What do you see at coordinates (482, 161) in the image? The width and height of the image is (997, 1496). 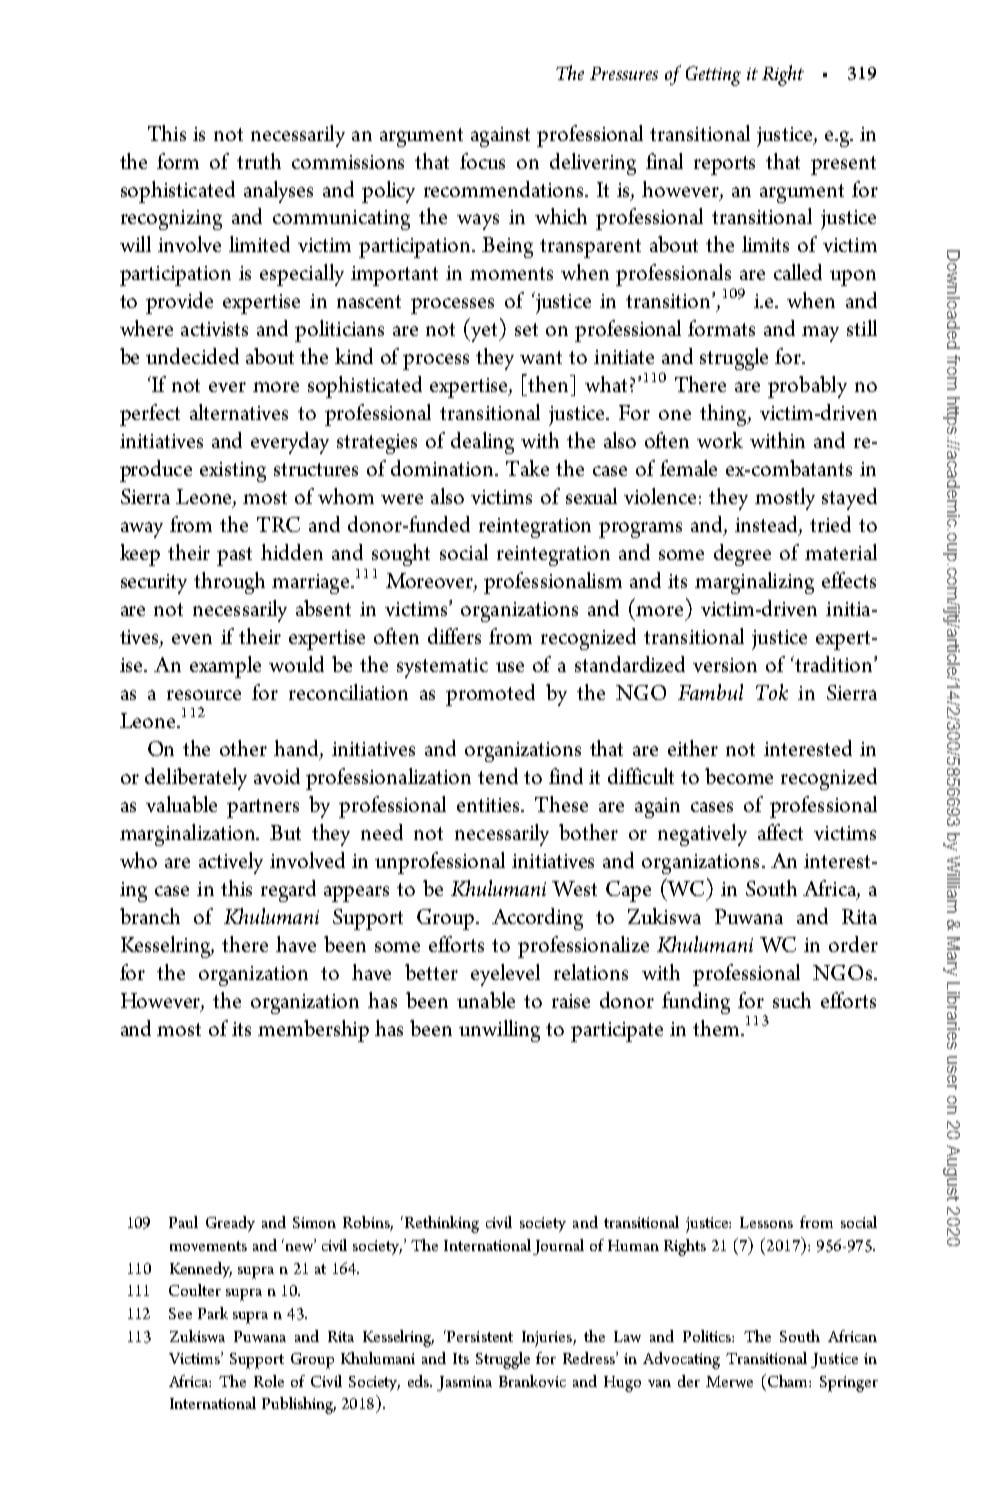 I see `focus` at bounding box center [482, 161].
